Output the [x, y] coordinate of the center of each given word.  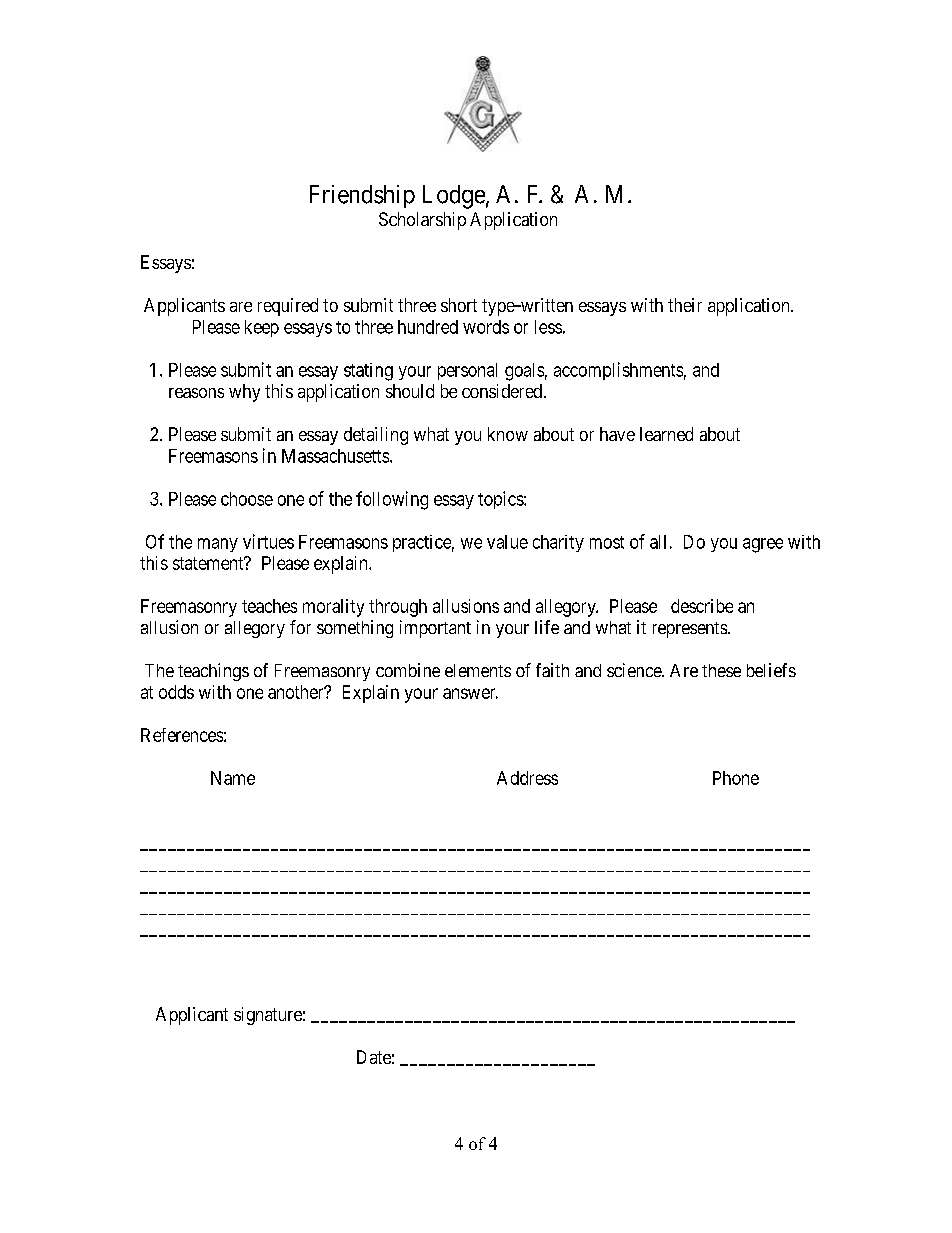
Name [233, 778]
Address [527, 778]
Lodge [454, 197]
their [685, 305]
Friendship [362, 196]
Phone [736, 778]
